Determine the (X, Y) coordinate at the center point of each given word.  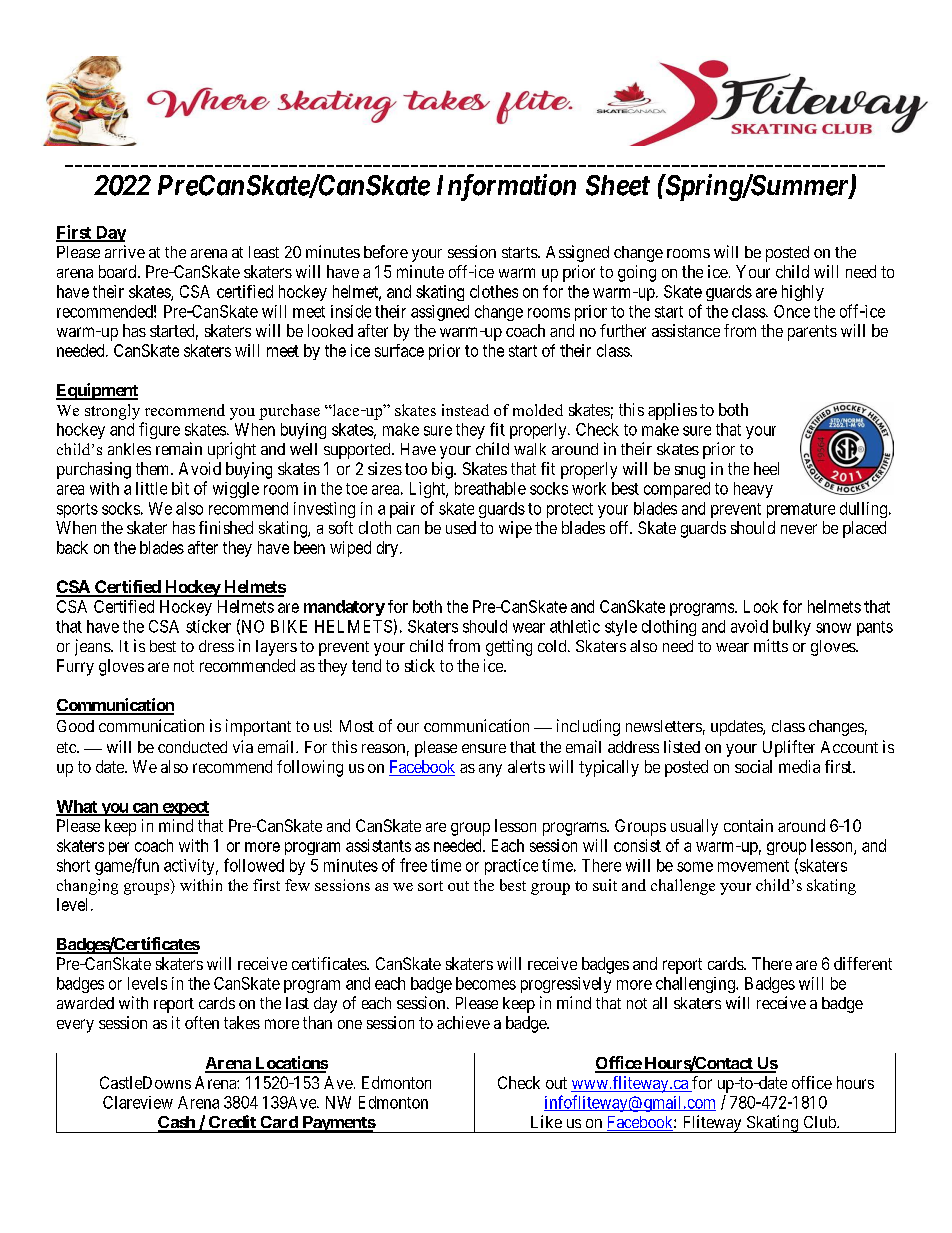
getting (509, 647)
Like (546, 1121)
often (202, 1022)
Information (506, 187)
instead (465, 410)
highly (803, 293)
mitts (771, 645)
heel (766, 468)
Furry (75, 667)
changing (87, 887)
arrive (125, 251)
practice (511, 867)
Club (821, 1122)
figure (159, 430)
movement (753, 866)
